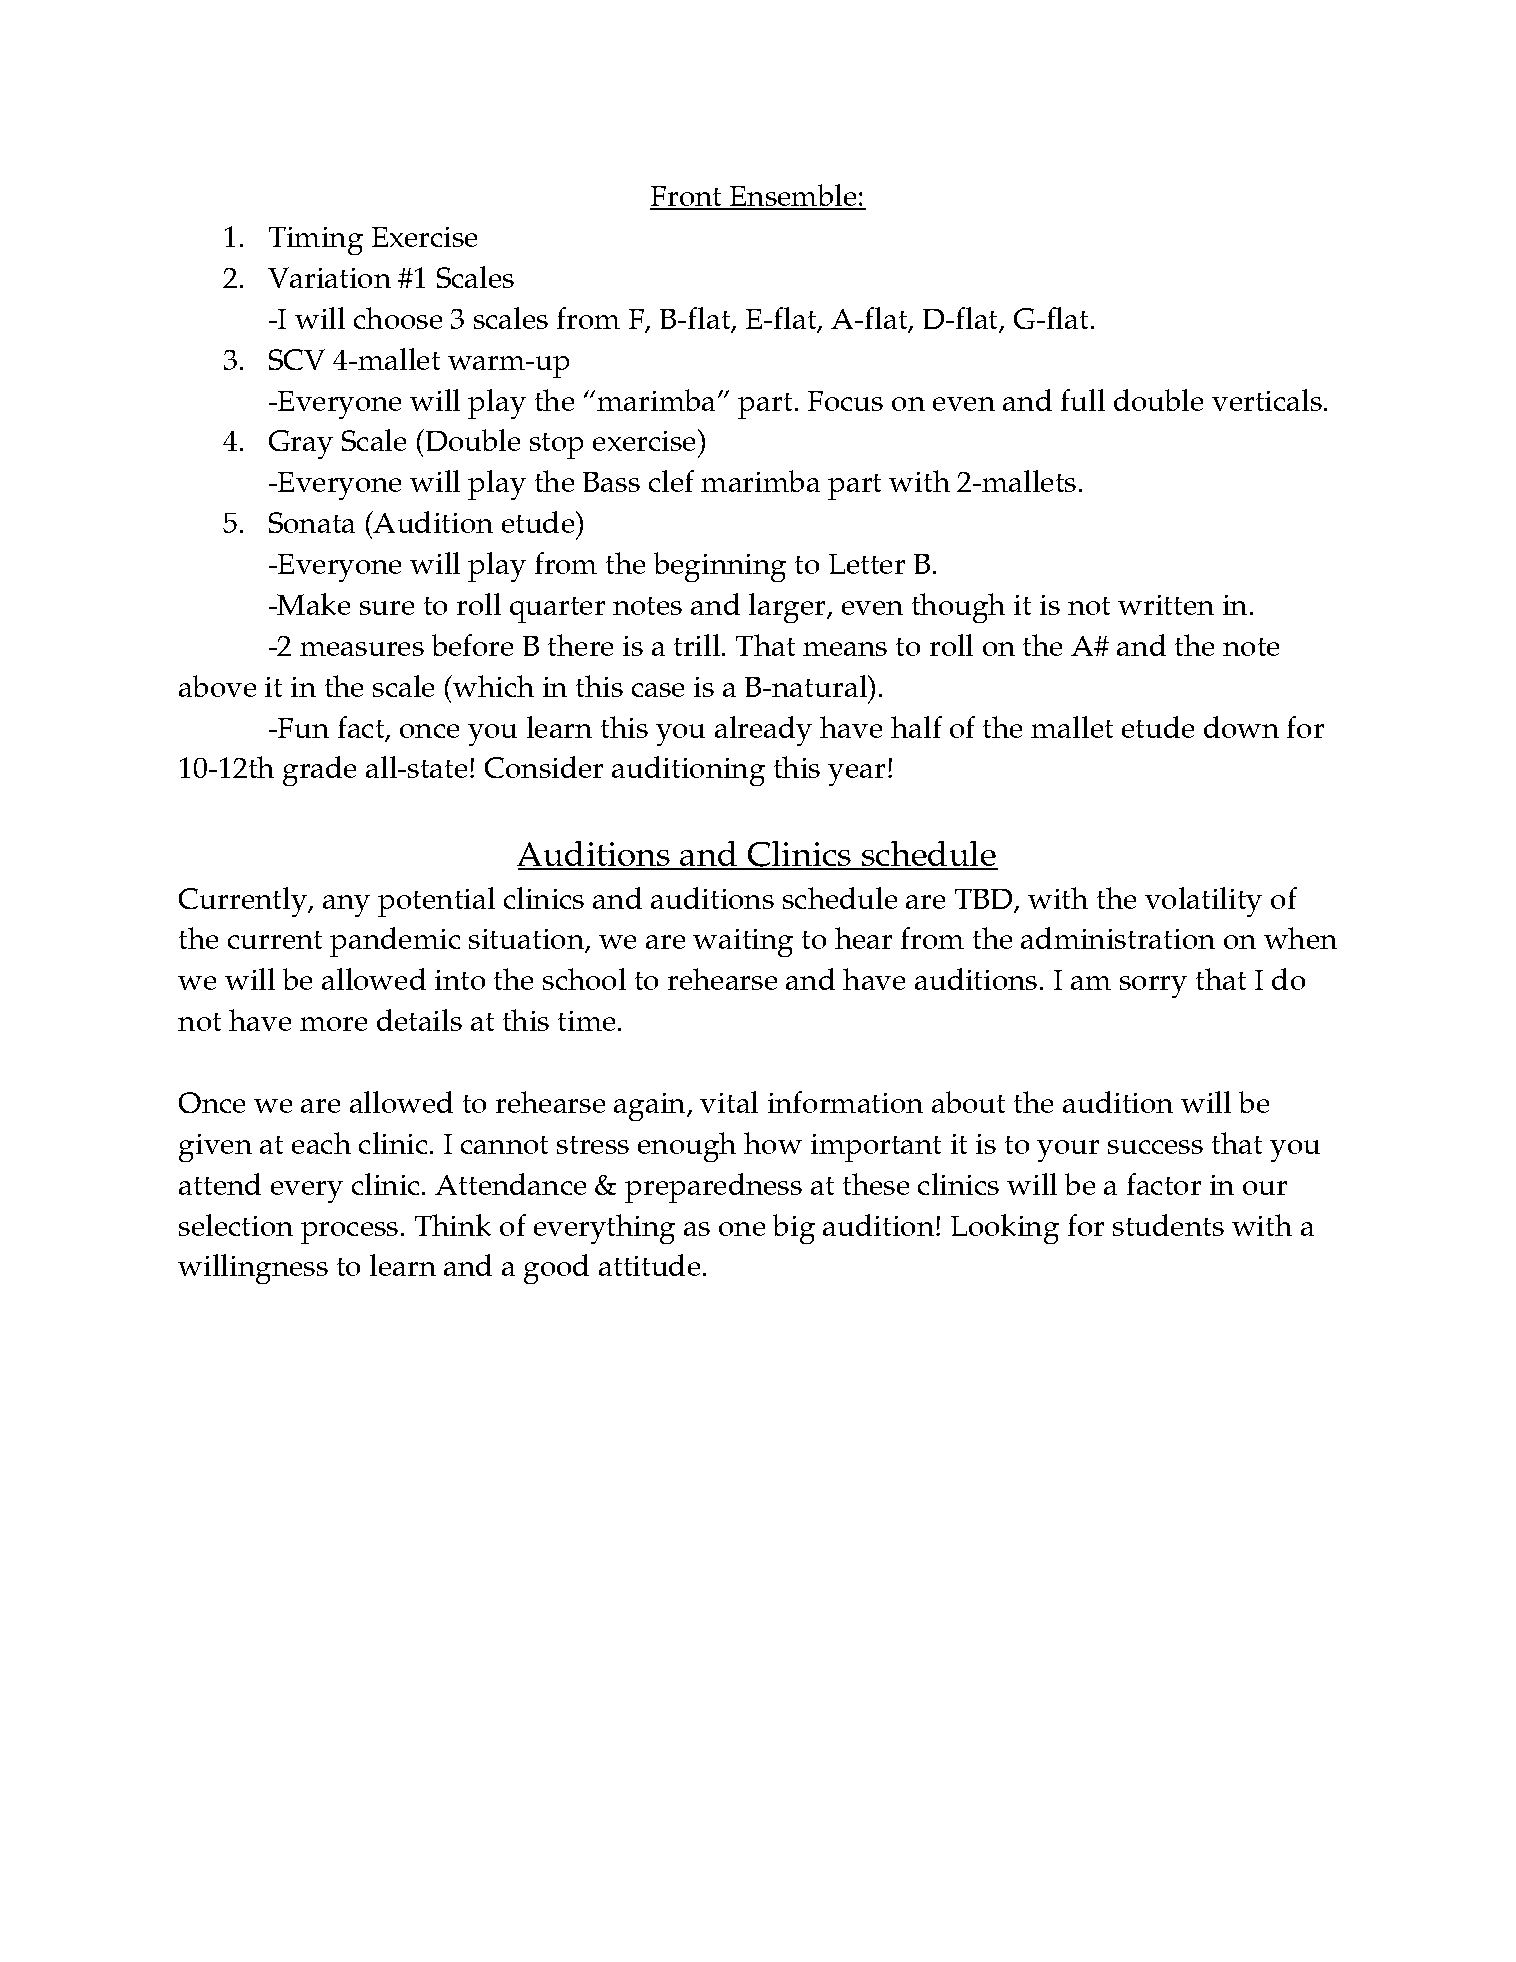 The height and width of the image is (1962, 1516). I want to click on sorry, so click(1153, 987).
